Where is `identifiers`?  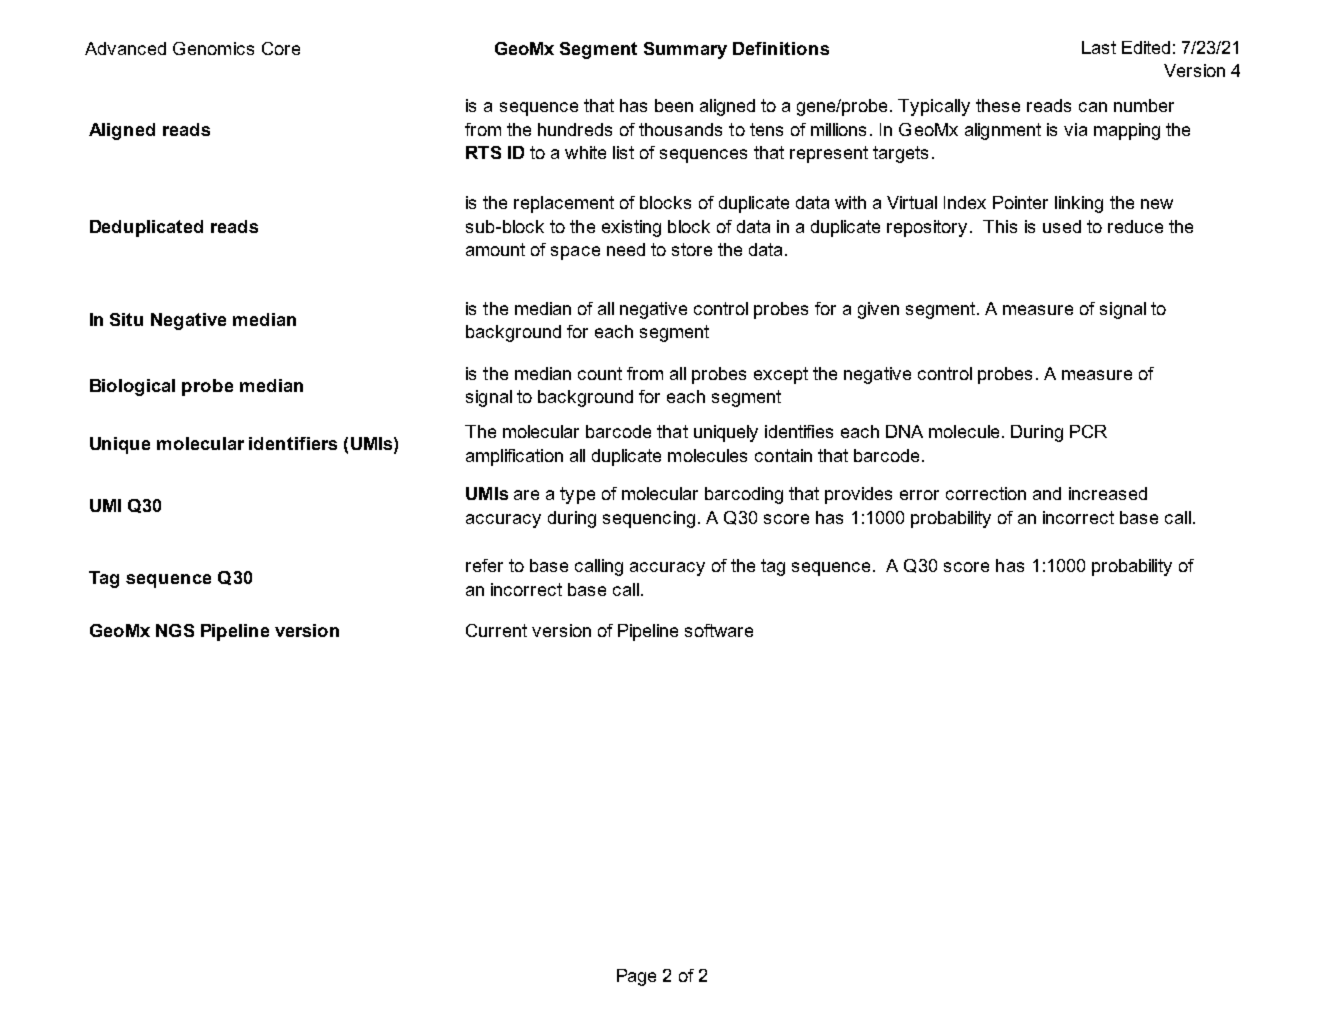 identifiers is located at coordinates (293, 443).
